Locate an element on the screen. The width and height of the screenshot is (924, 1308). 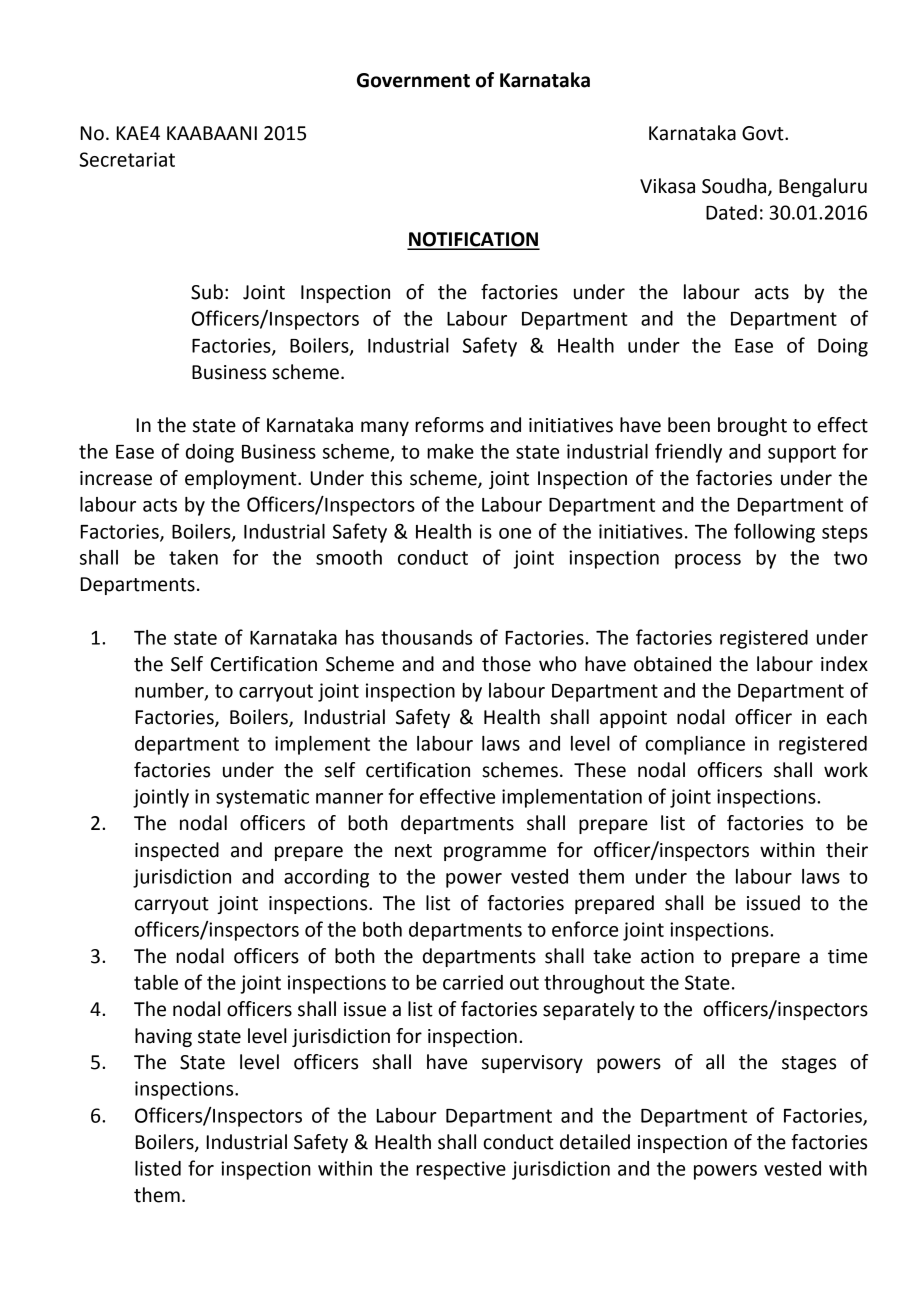
stages is located at coordinates (809, 1064).
